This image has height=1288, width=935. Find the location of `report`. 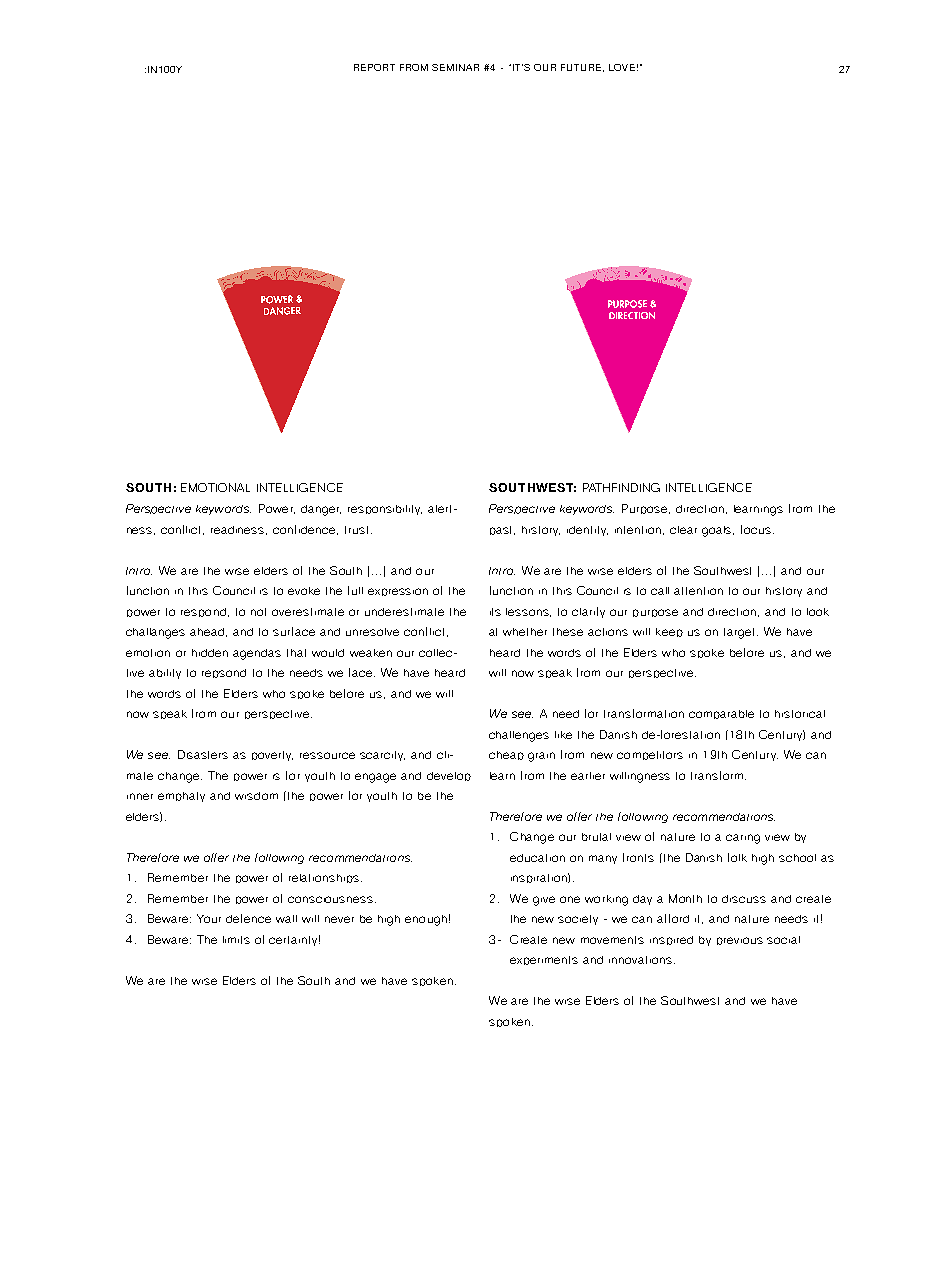

report is located at coordinates (374, 67).
